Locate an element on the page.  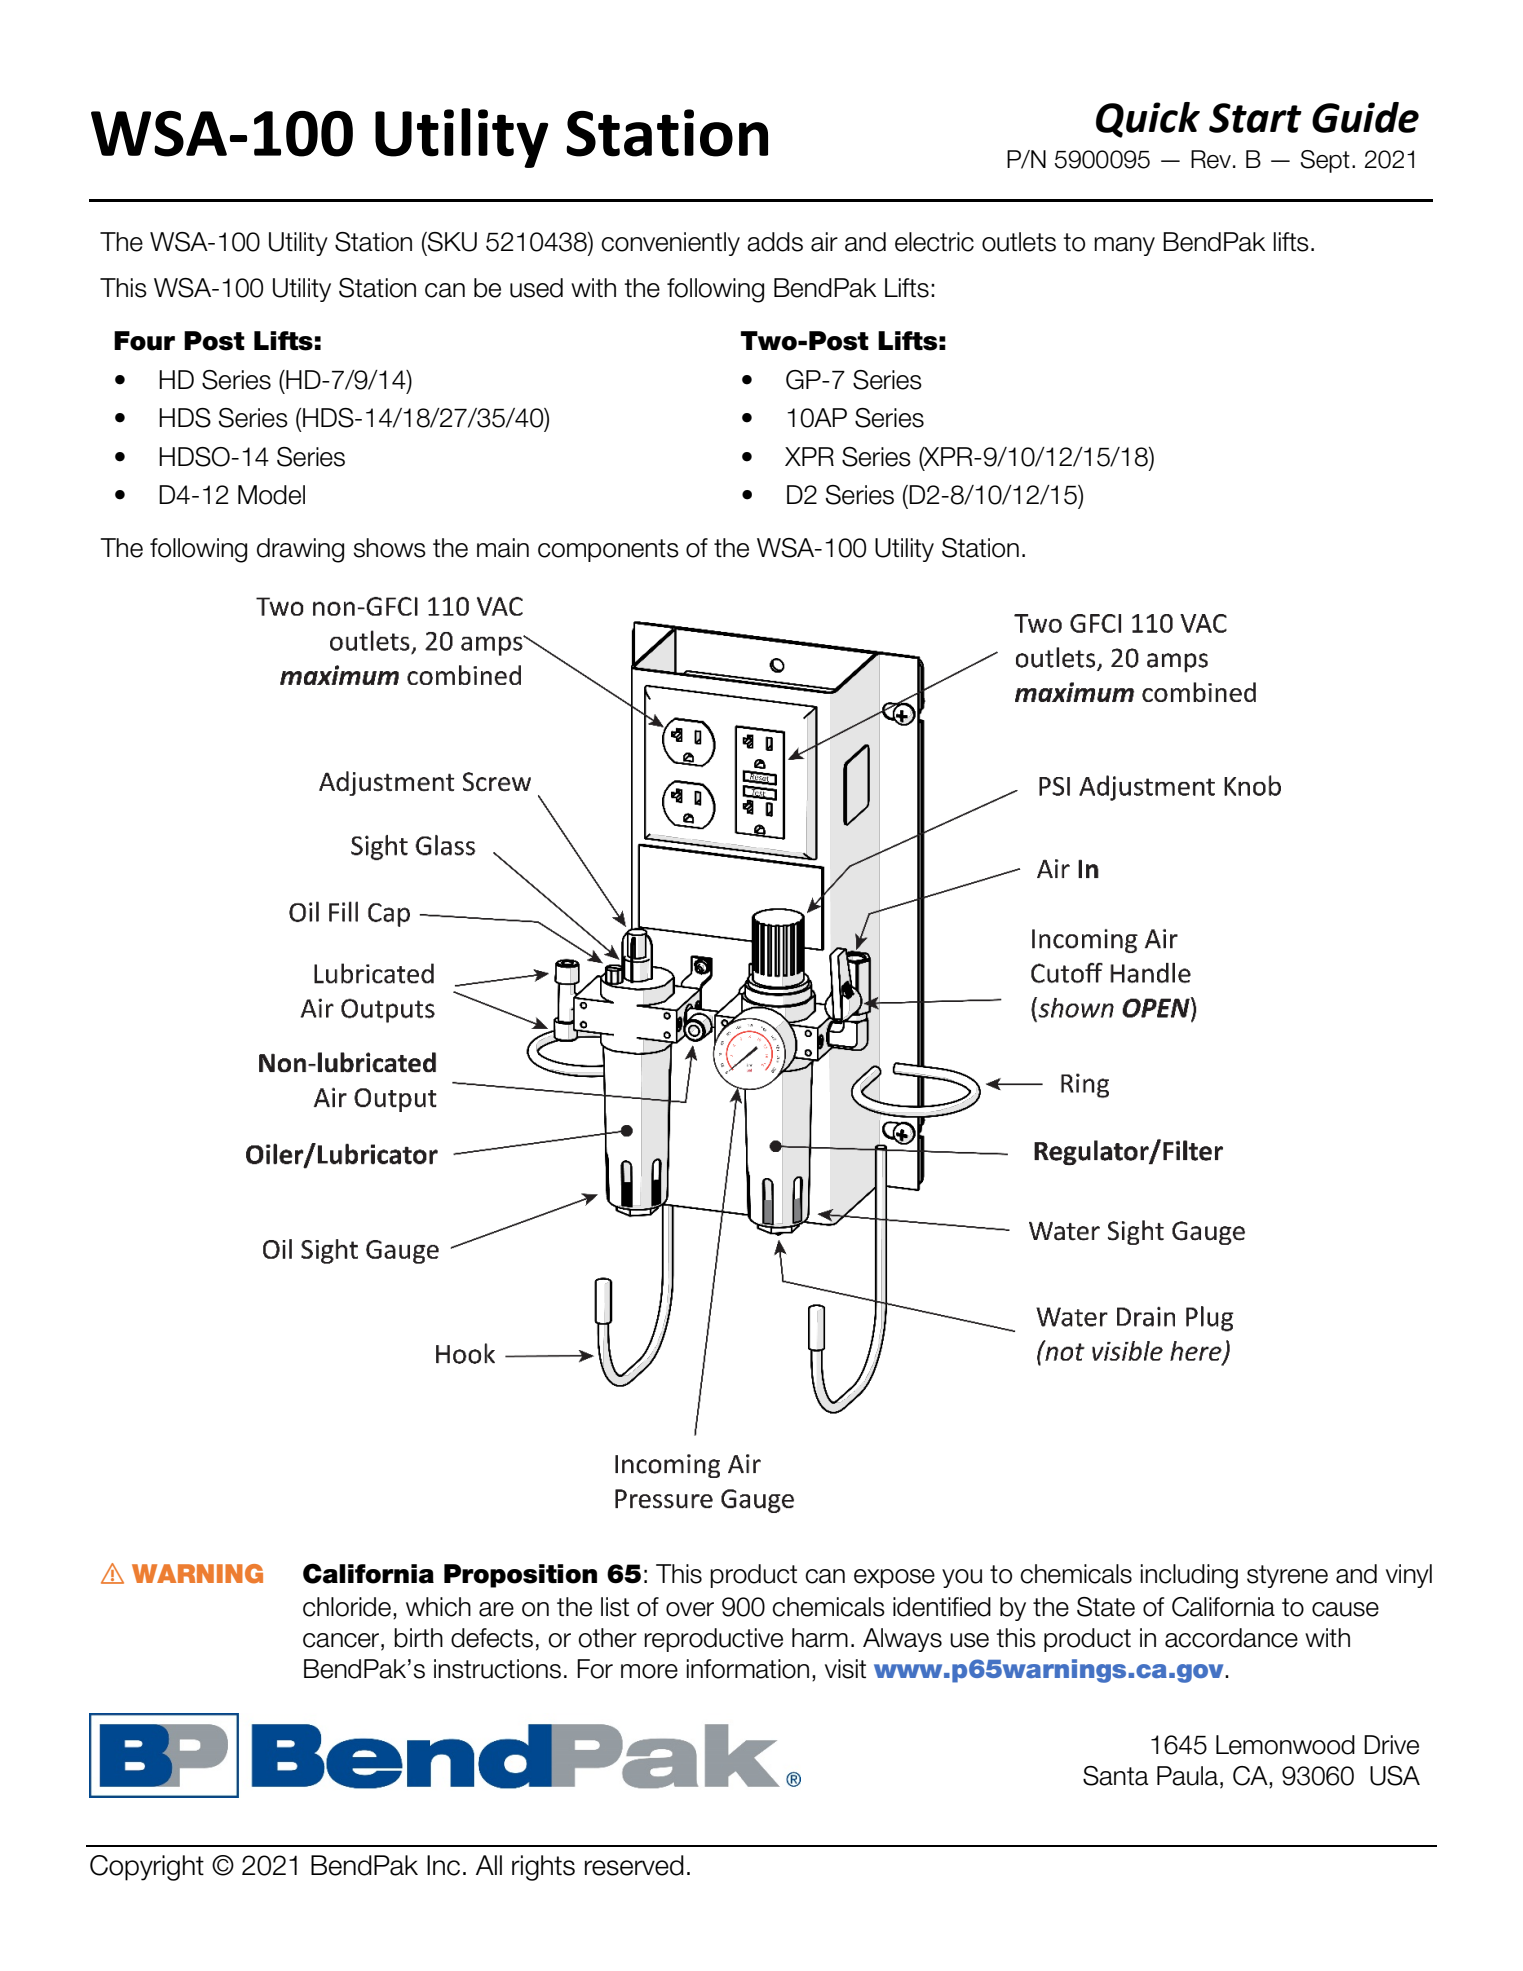
Rev is located at coordinates (1211, 159).
